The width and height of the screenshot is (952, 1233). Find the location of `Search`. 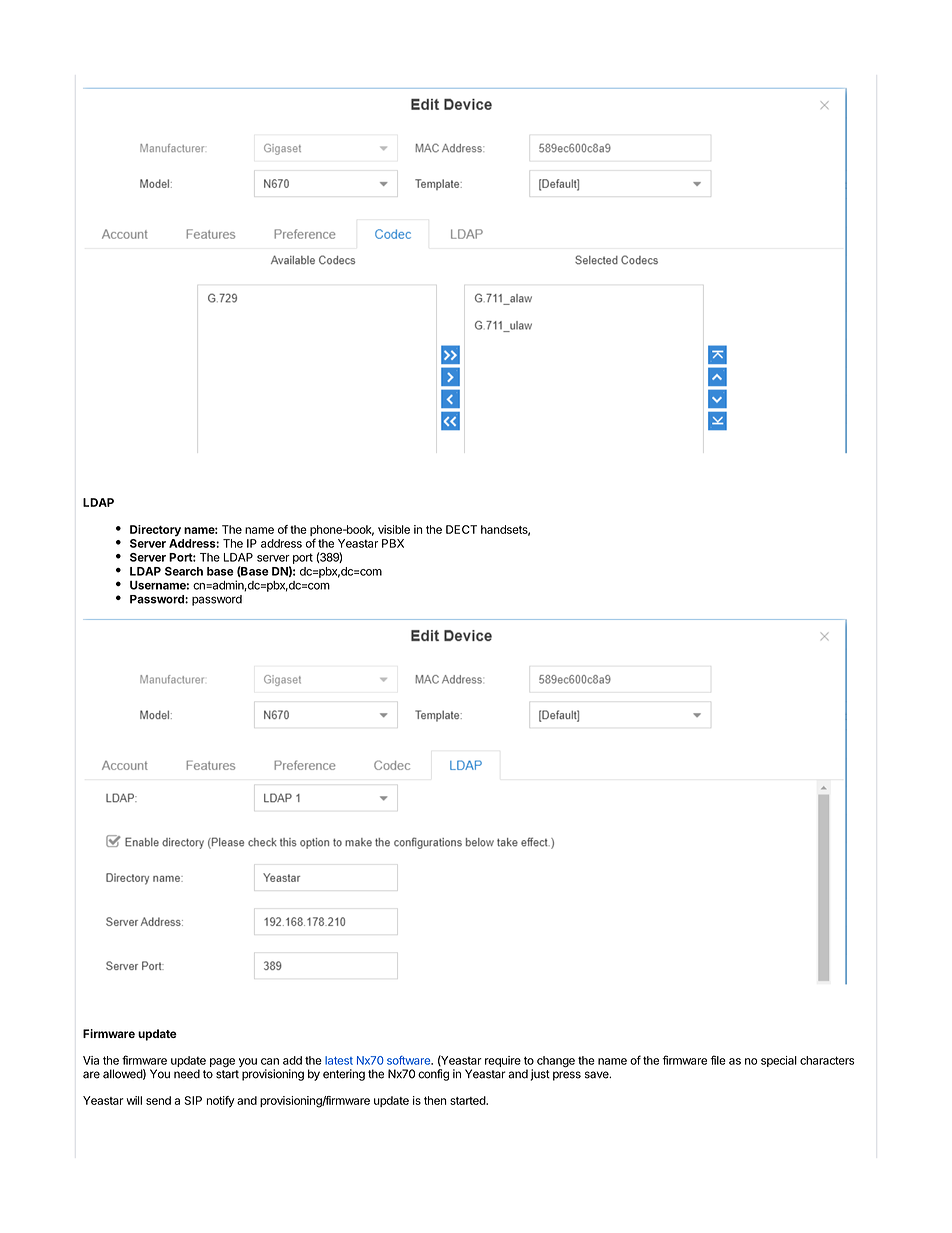

Search is located at coordinates (184, 571).
